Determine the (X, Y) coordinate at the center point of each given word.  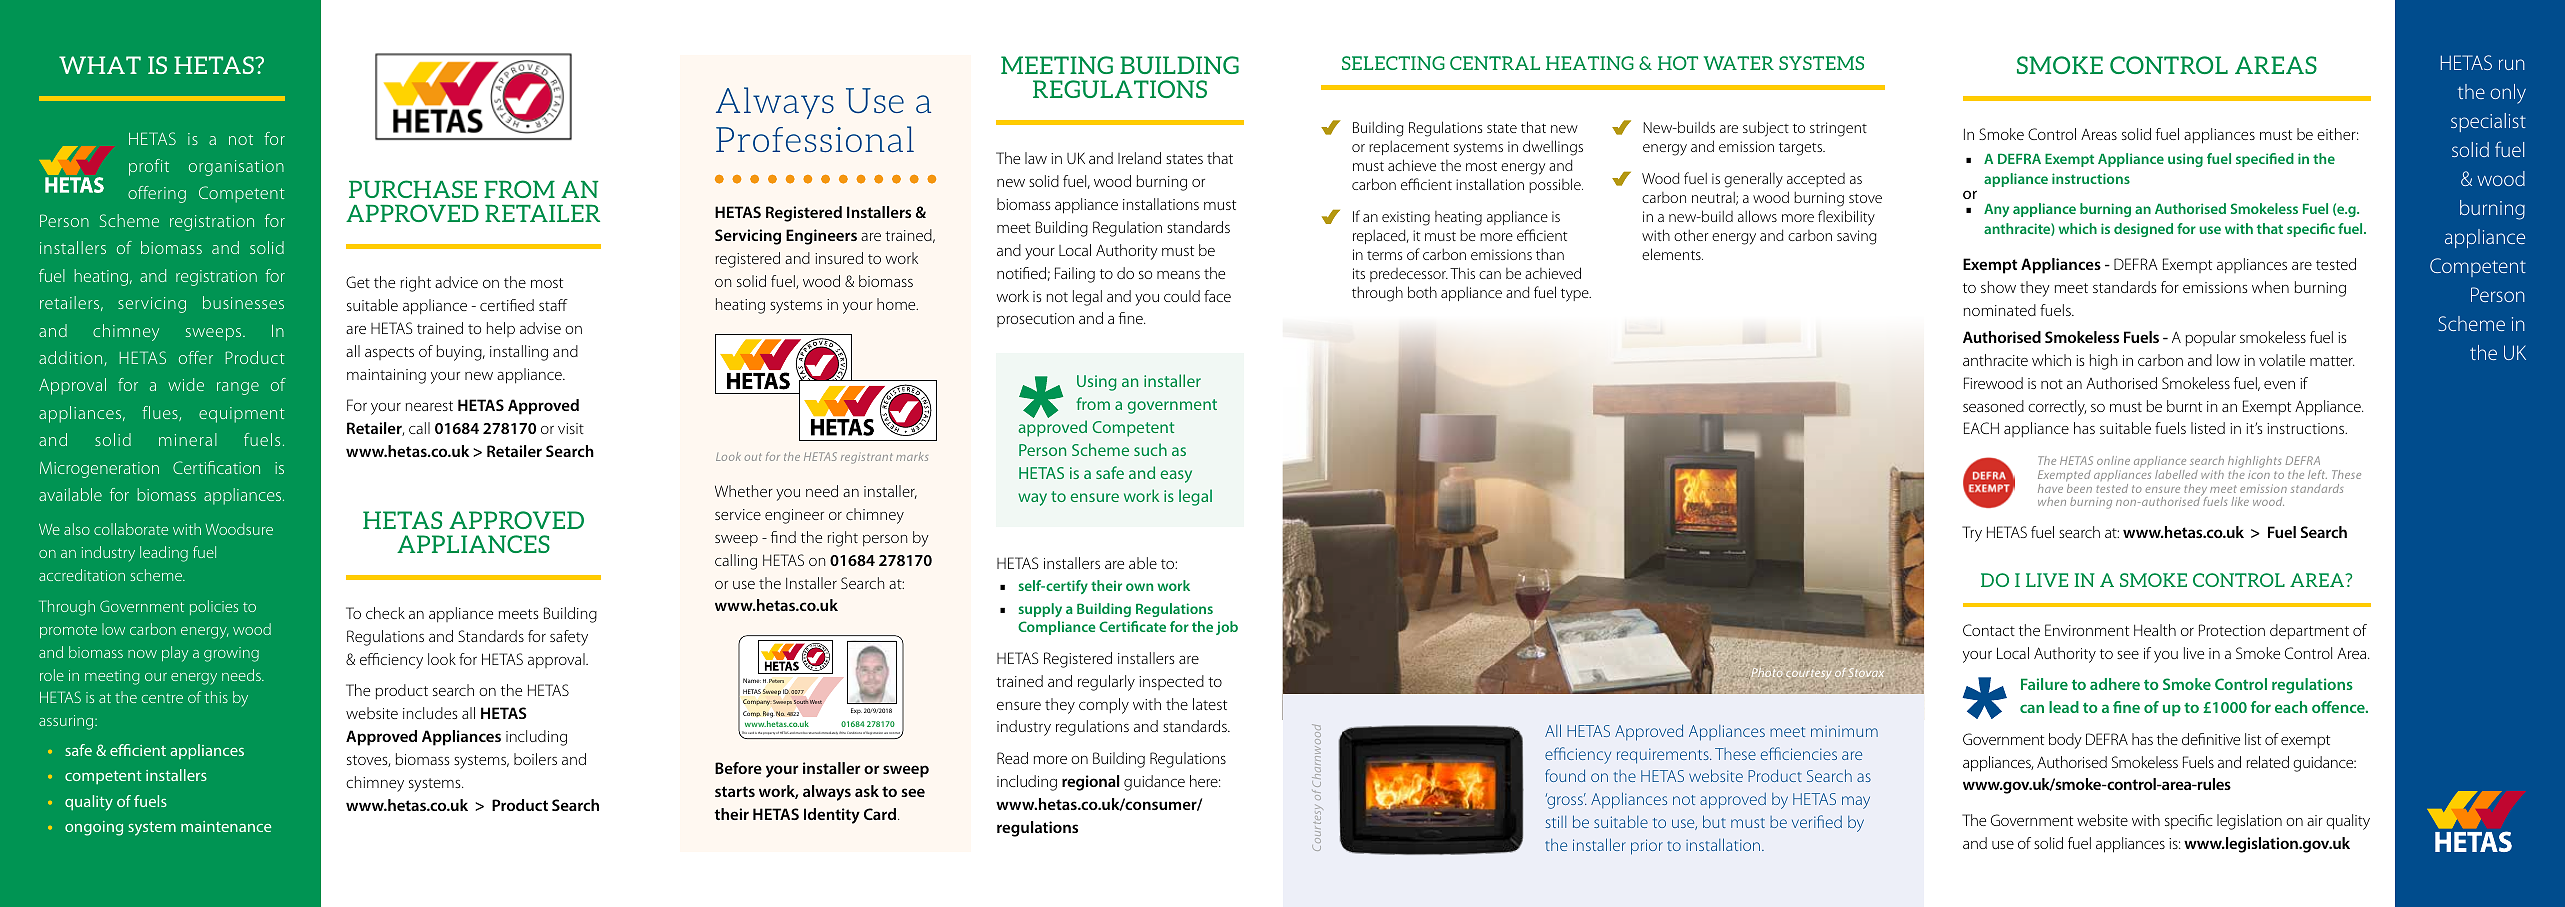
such (1150, 449)
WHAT (100, 65)
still (1556, 822)
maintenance (226, 826)
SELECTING (1393, 63)
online (2113, 460)
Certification (216, 467)
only (2508, 94)
